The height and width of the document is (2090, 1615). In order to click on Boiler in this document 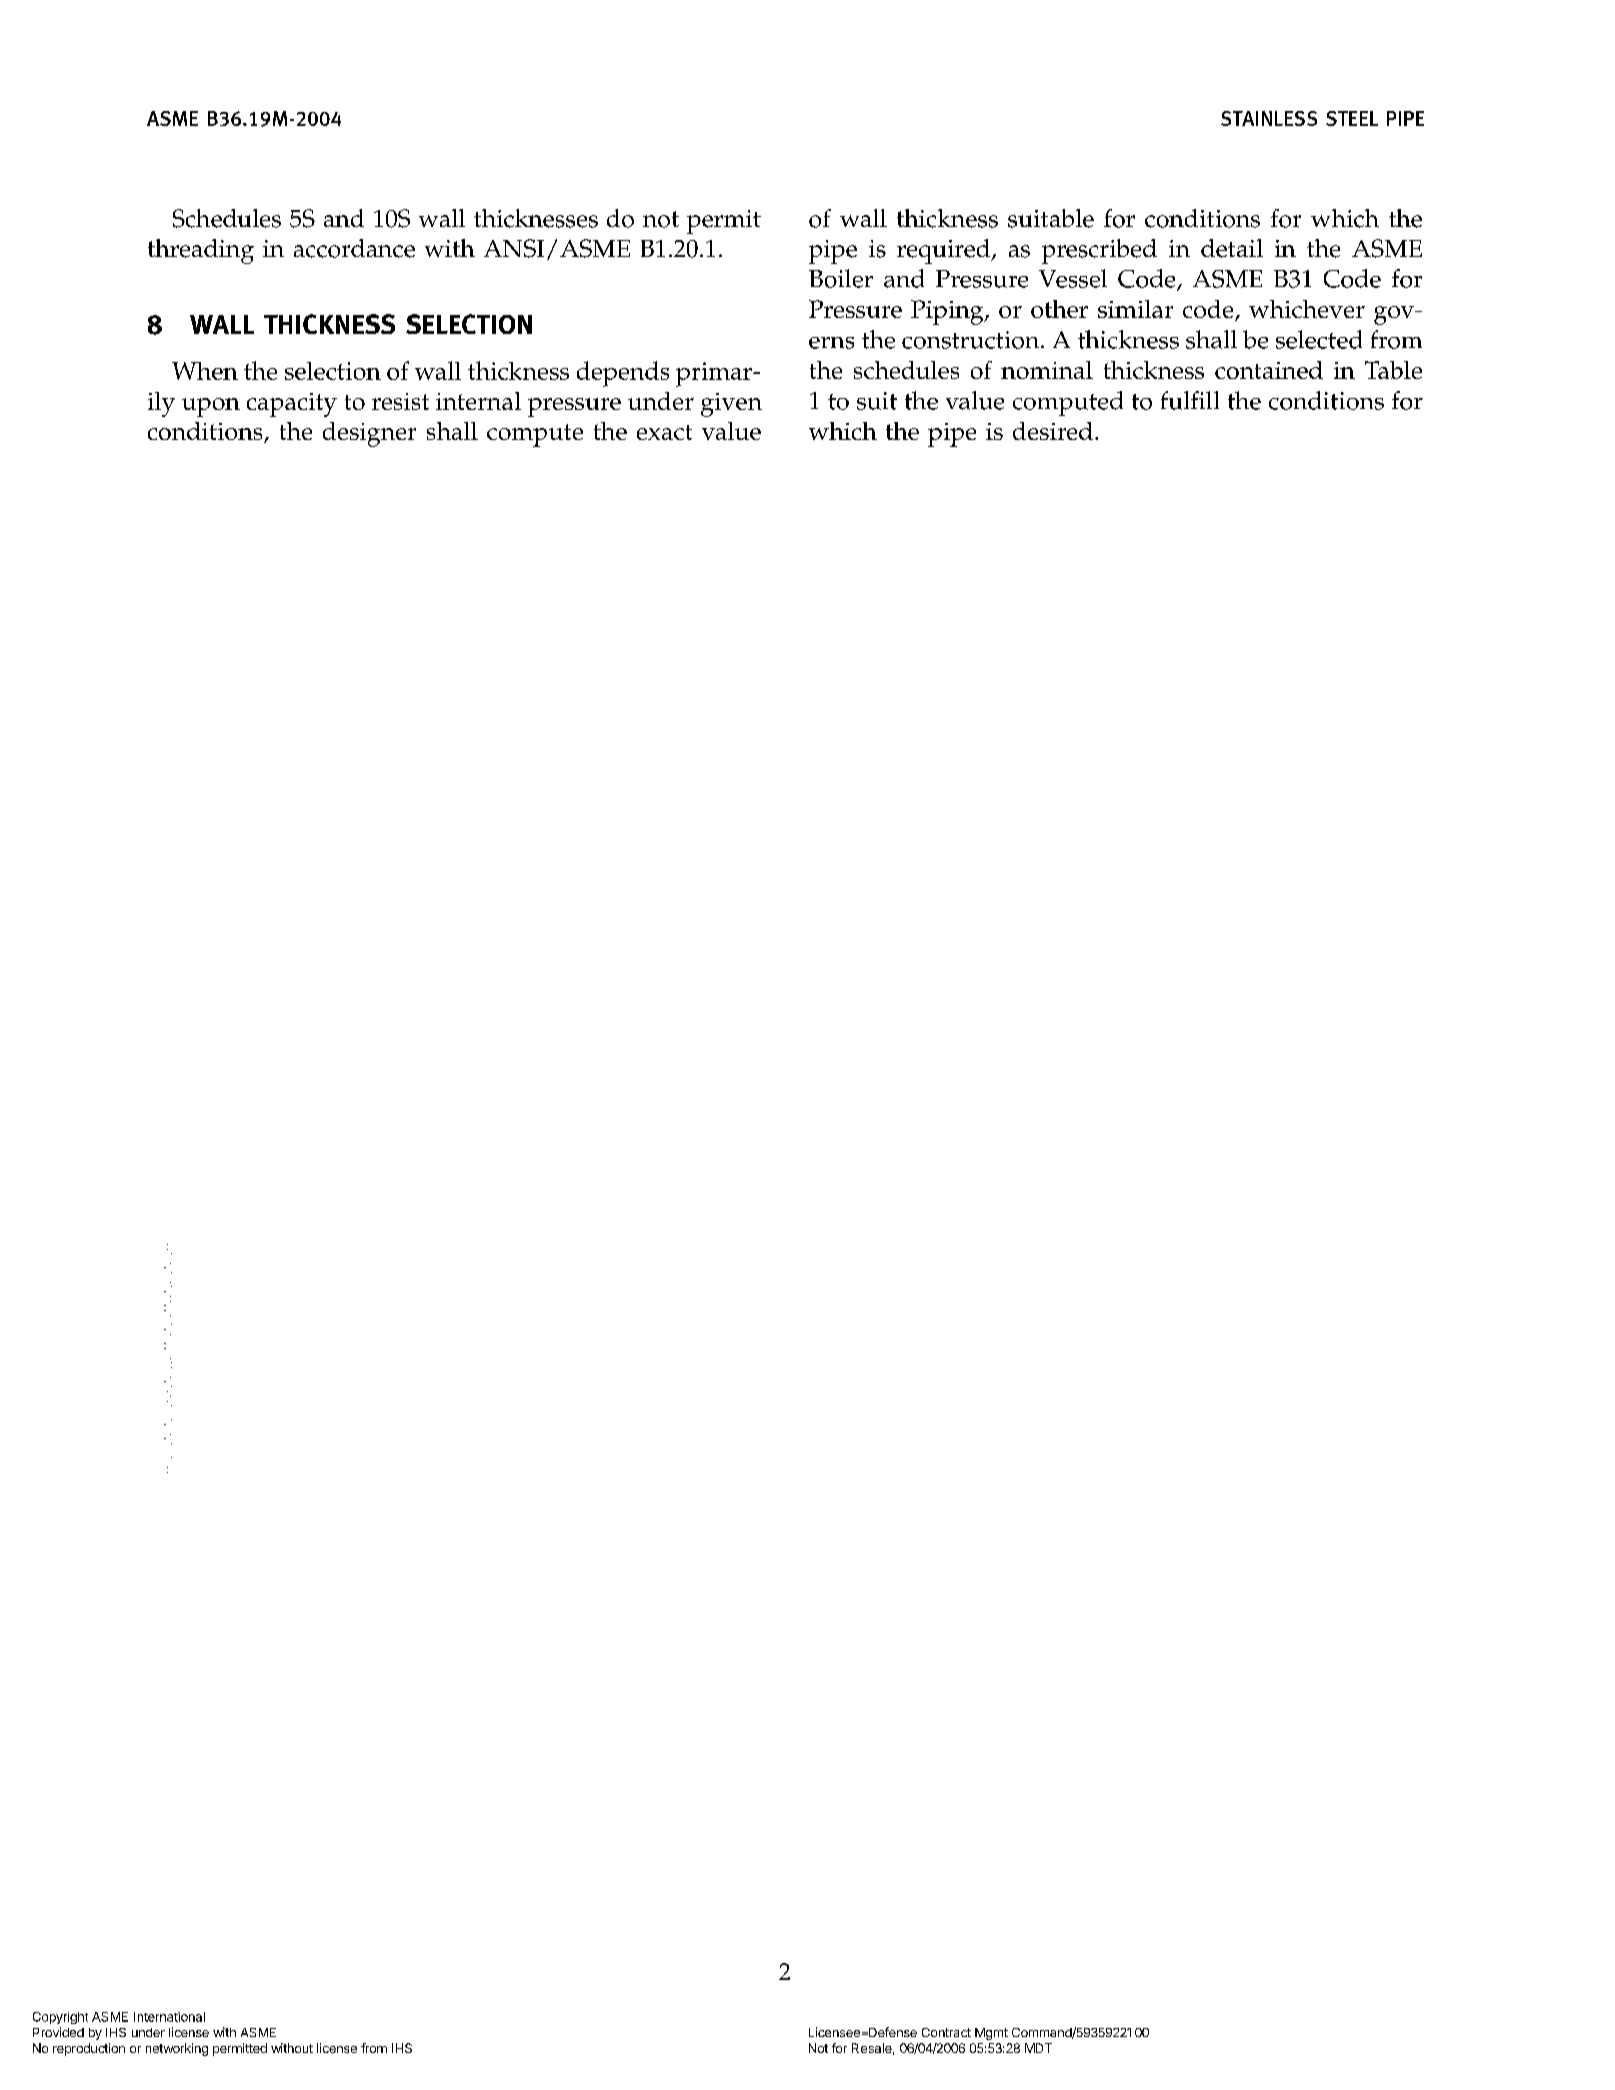, I will do `click(841, 278)`.
